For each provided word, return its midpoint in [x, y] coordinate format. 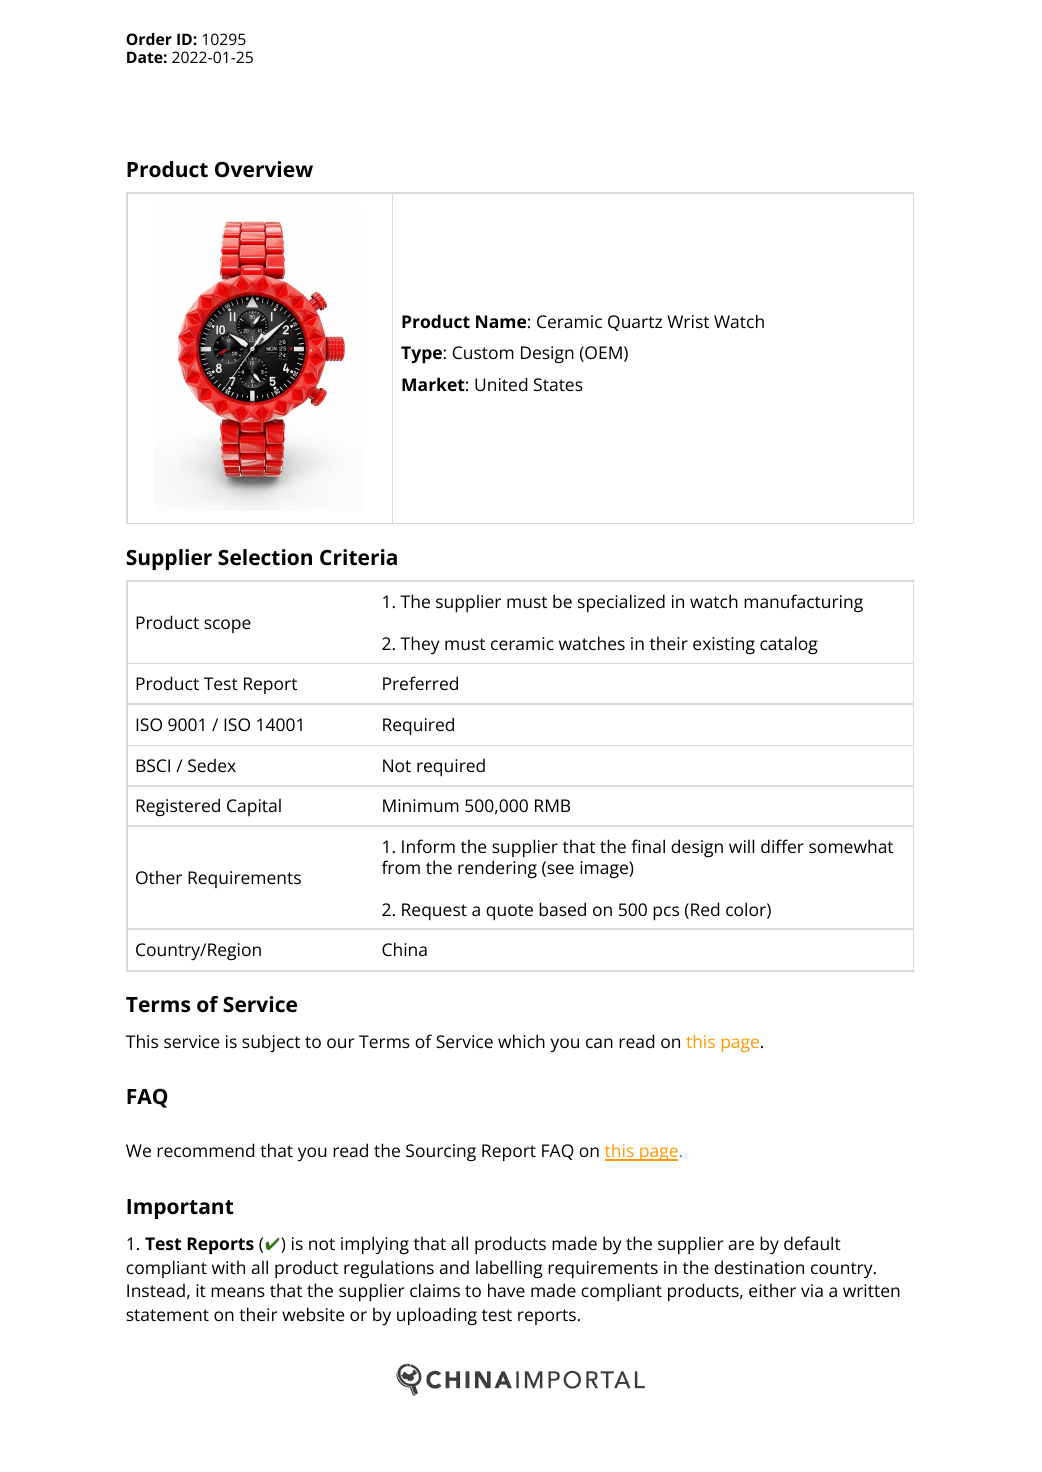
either [772, 1290]
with [228, 1267]
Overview [264, 169]
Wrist [688, 321]
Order [149, 39]
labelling [509, 1269]
